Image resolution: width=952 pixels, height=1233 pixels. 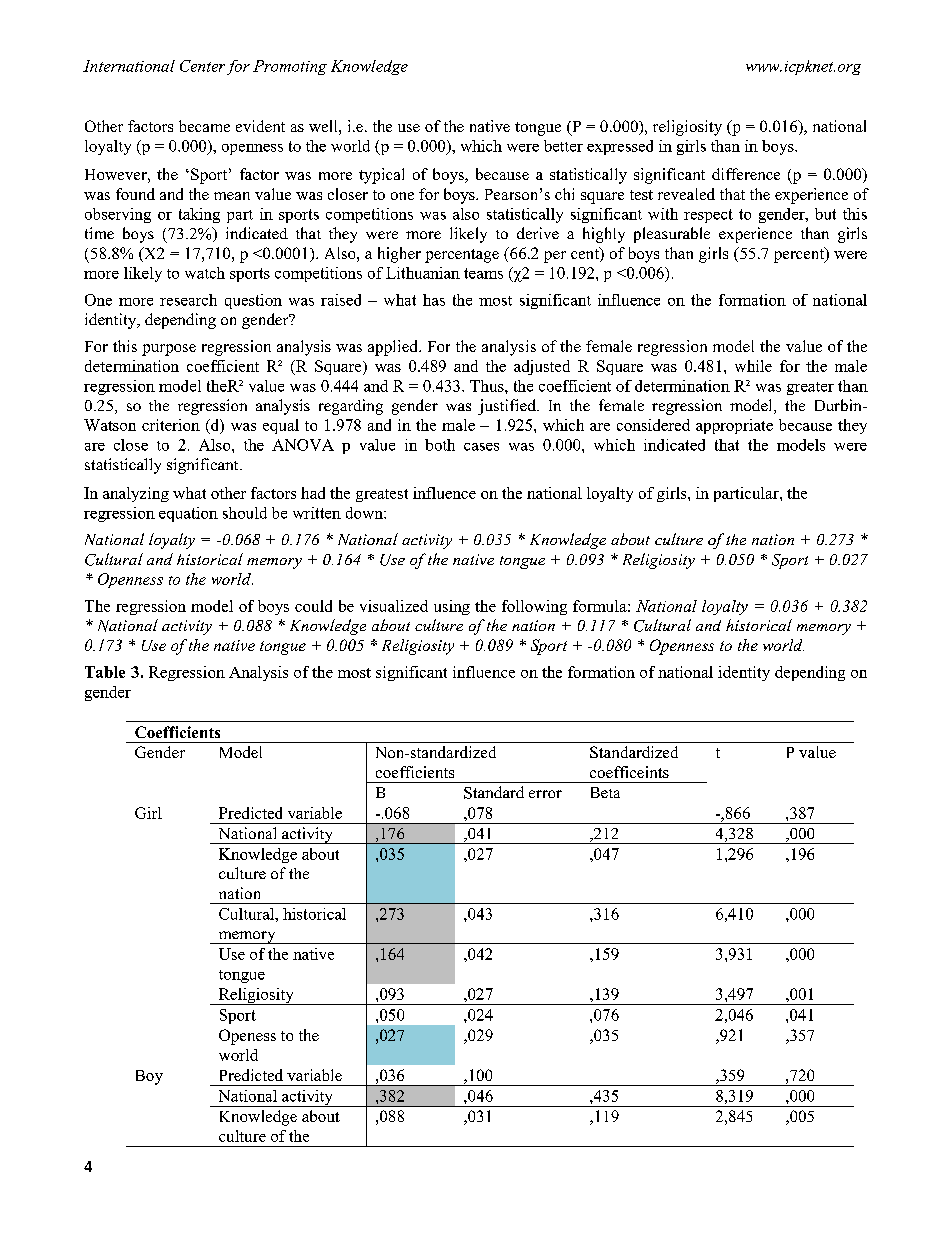 What do you see at coordinates (563, 146) in the screenshot?
I see `better` at bounding box center [563, 146].
